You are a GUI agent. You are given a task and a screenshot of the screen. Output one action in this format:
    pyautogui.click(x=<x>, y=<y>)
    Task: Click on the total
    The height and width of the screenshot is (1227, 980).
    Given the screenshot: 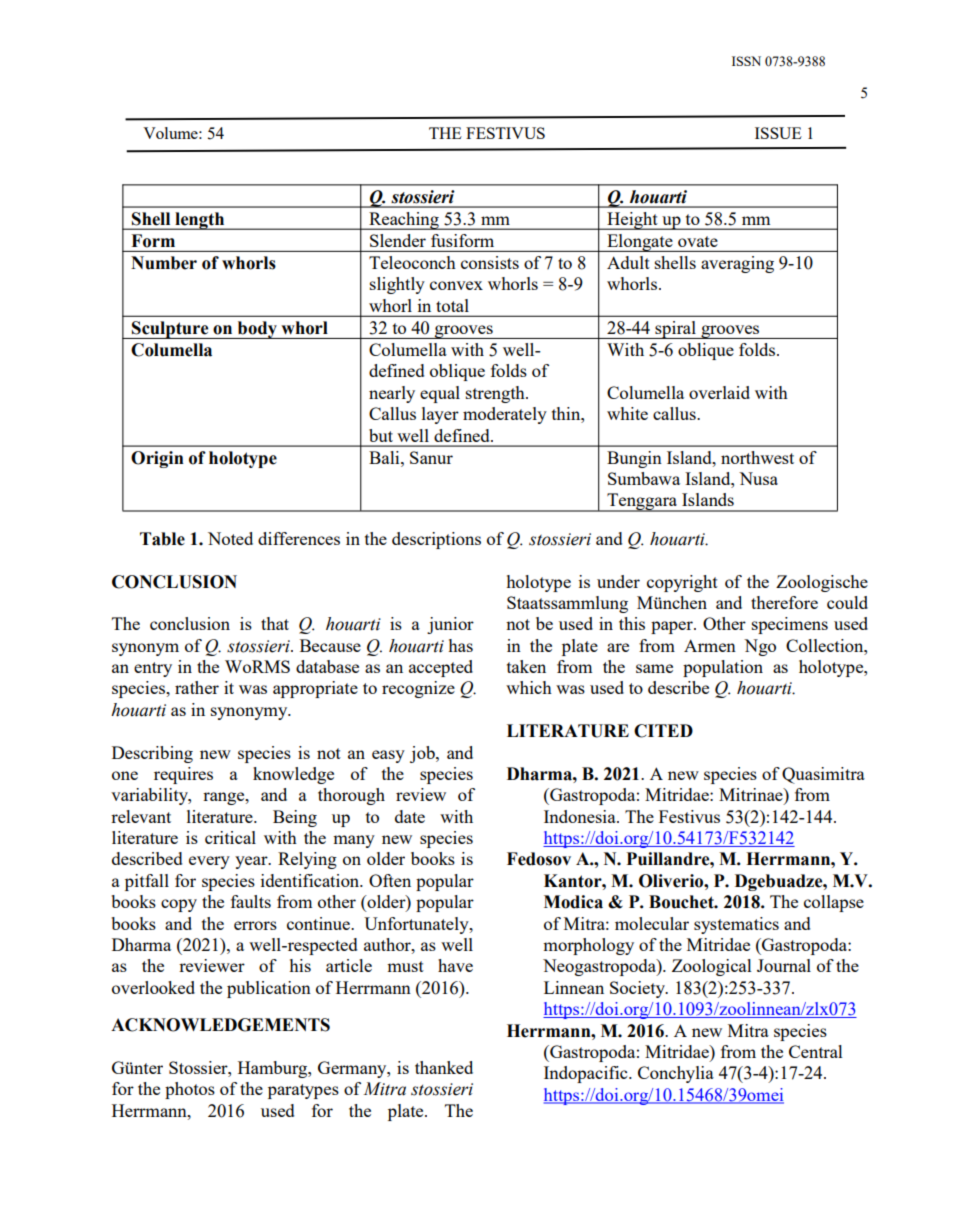 What is the action you would take?
    pyautogui.click(x=452, y=305)
